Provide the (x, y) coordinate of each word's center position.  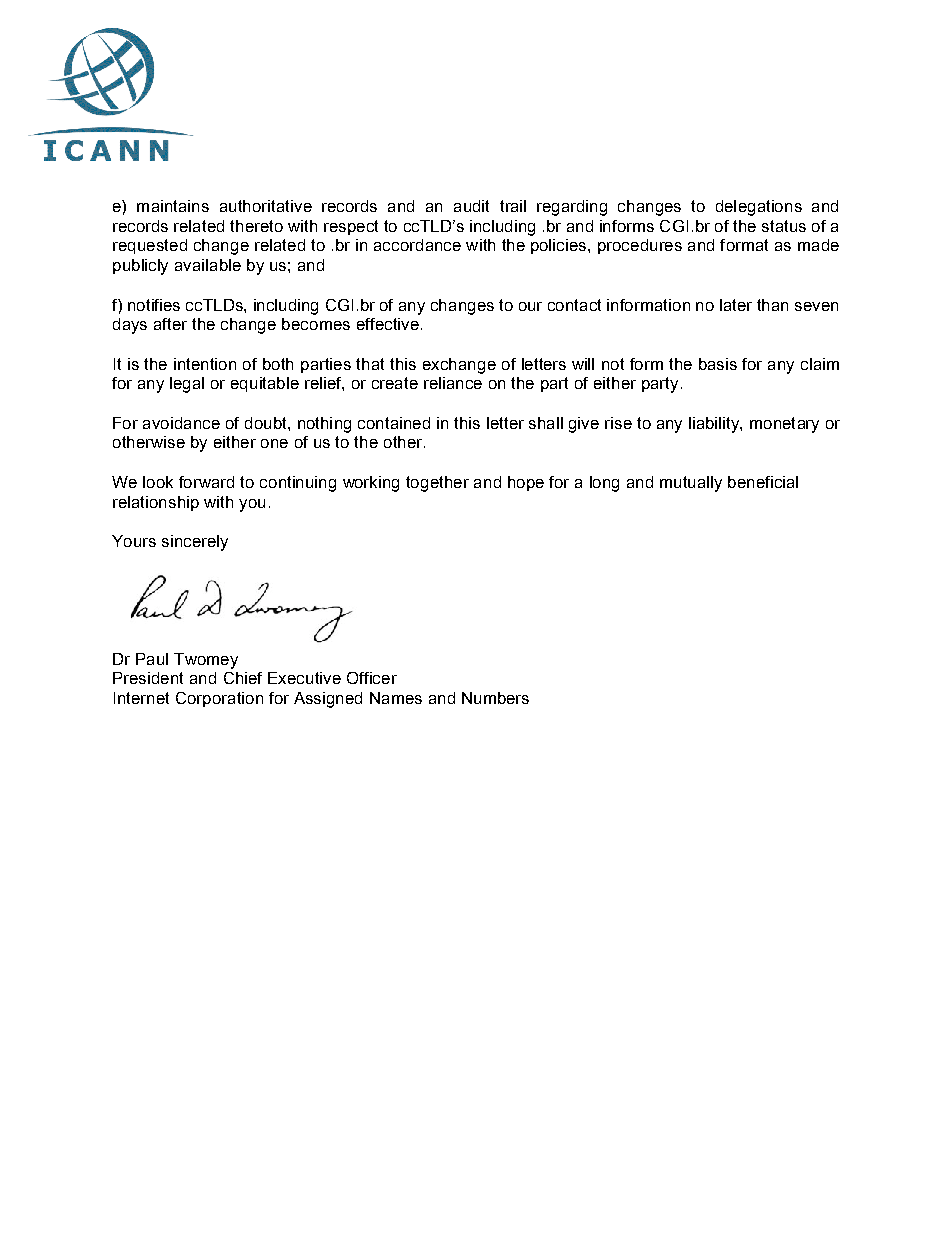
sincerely (195, 543)
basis (718, 364)
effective (388, 324)
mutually (691, 484)
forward (206, 482)
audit (471, 206)
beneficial (763, 482)
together (437, 484)
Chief (243, 678)
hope (526, 483)
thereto (256, 226)
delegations (759, 208)
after (170, 324)
